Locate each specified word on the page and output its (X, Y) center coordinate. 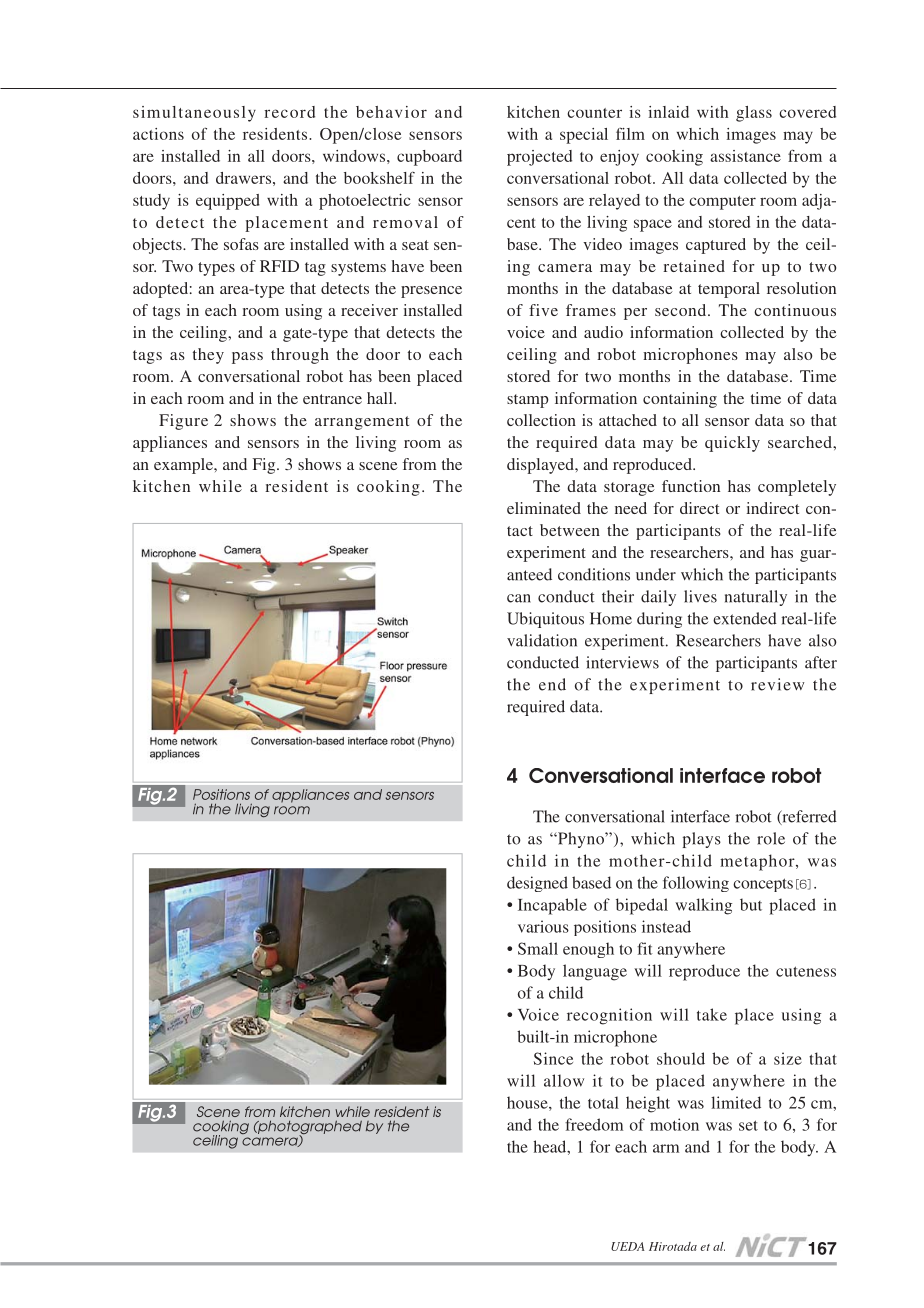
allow (564, 1080)
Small (538, 948)
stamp (528, 401)
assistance (745, 156)
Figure (183, 422)
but (751, 904)
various (543, 926)
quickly (732, 444)
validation (542, 640)
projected (539, 158)
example (184, 466)
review (777, 684)
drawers (243, 178)
